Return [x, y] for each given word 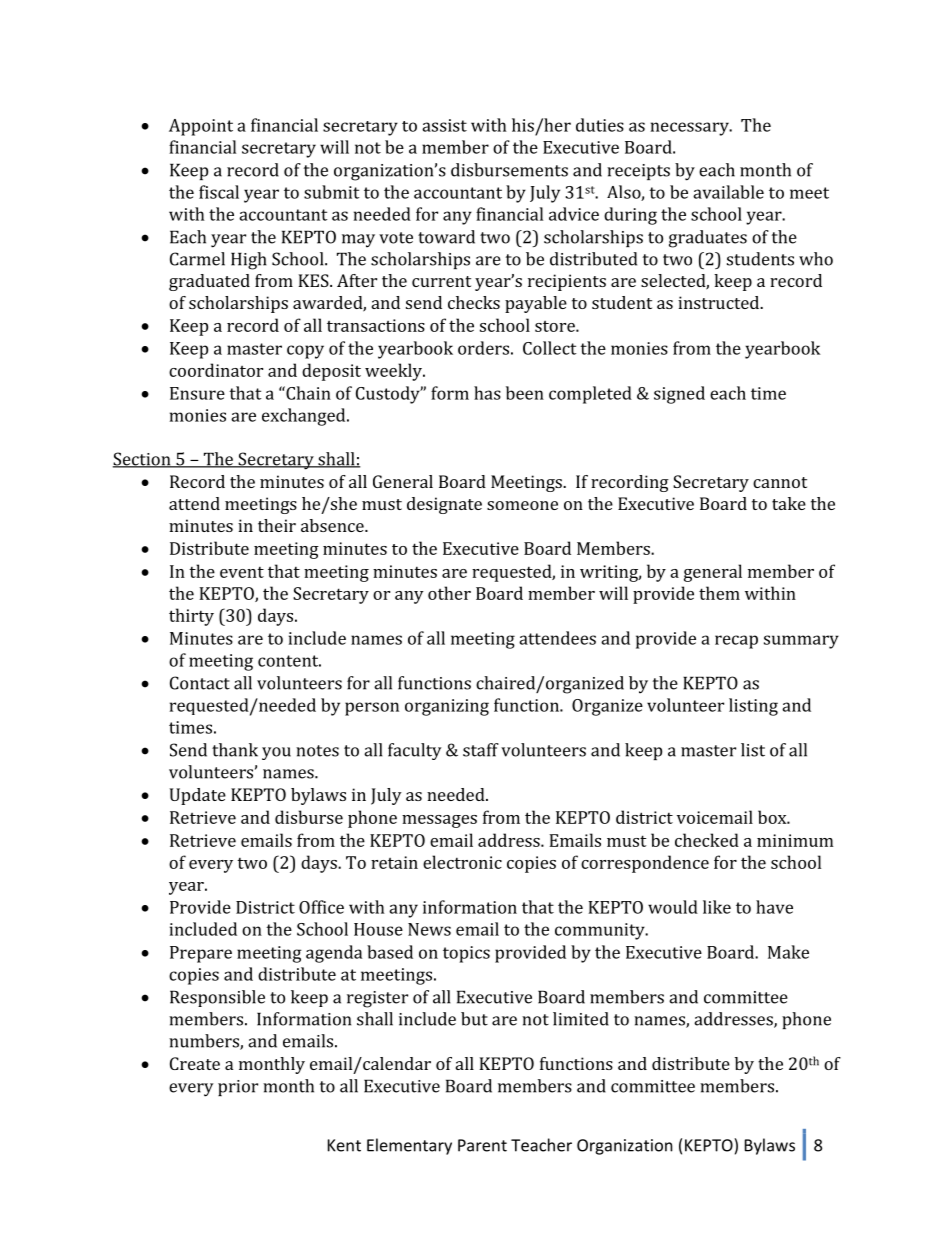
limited [581, 1019]
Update [198, 796]
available [728, 192]
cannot [780, 482]
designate [444, 505]
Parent [482, 1145]
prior [238, 1088]
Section [143, 460]
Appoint [201, 127]
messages [439, 821]
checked [707, 840]
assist [444, 125]
